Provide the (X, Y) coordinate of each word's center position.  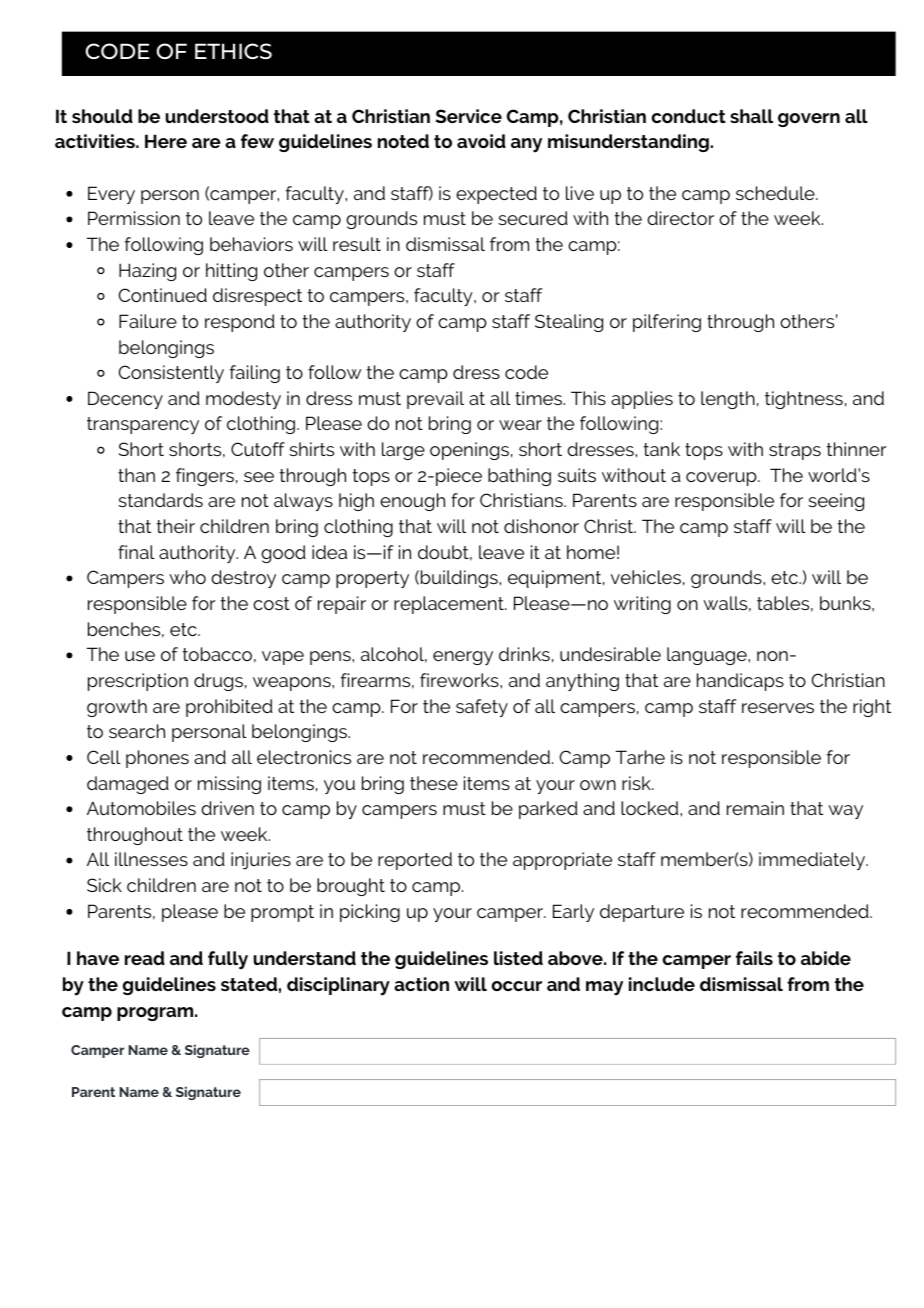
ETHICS (233, 51)
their (175, 526)
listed (518, 958)
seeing (836, 502)
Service (469, 116)
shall (751, 116)
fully (228, 960)
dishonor (541, 526)
